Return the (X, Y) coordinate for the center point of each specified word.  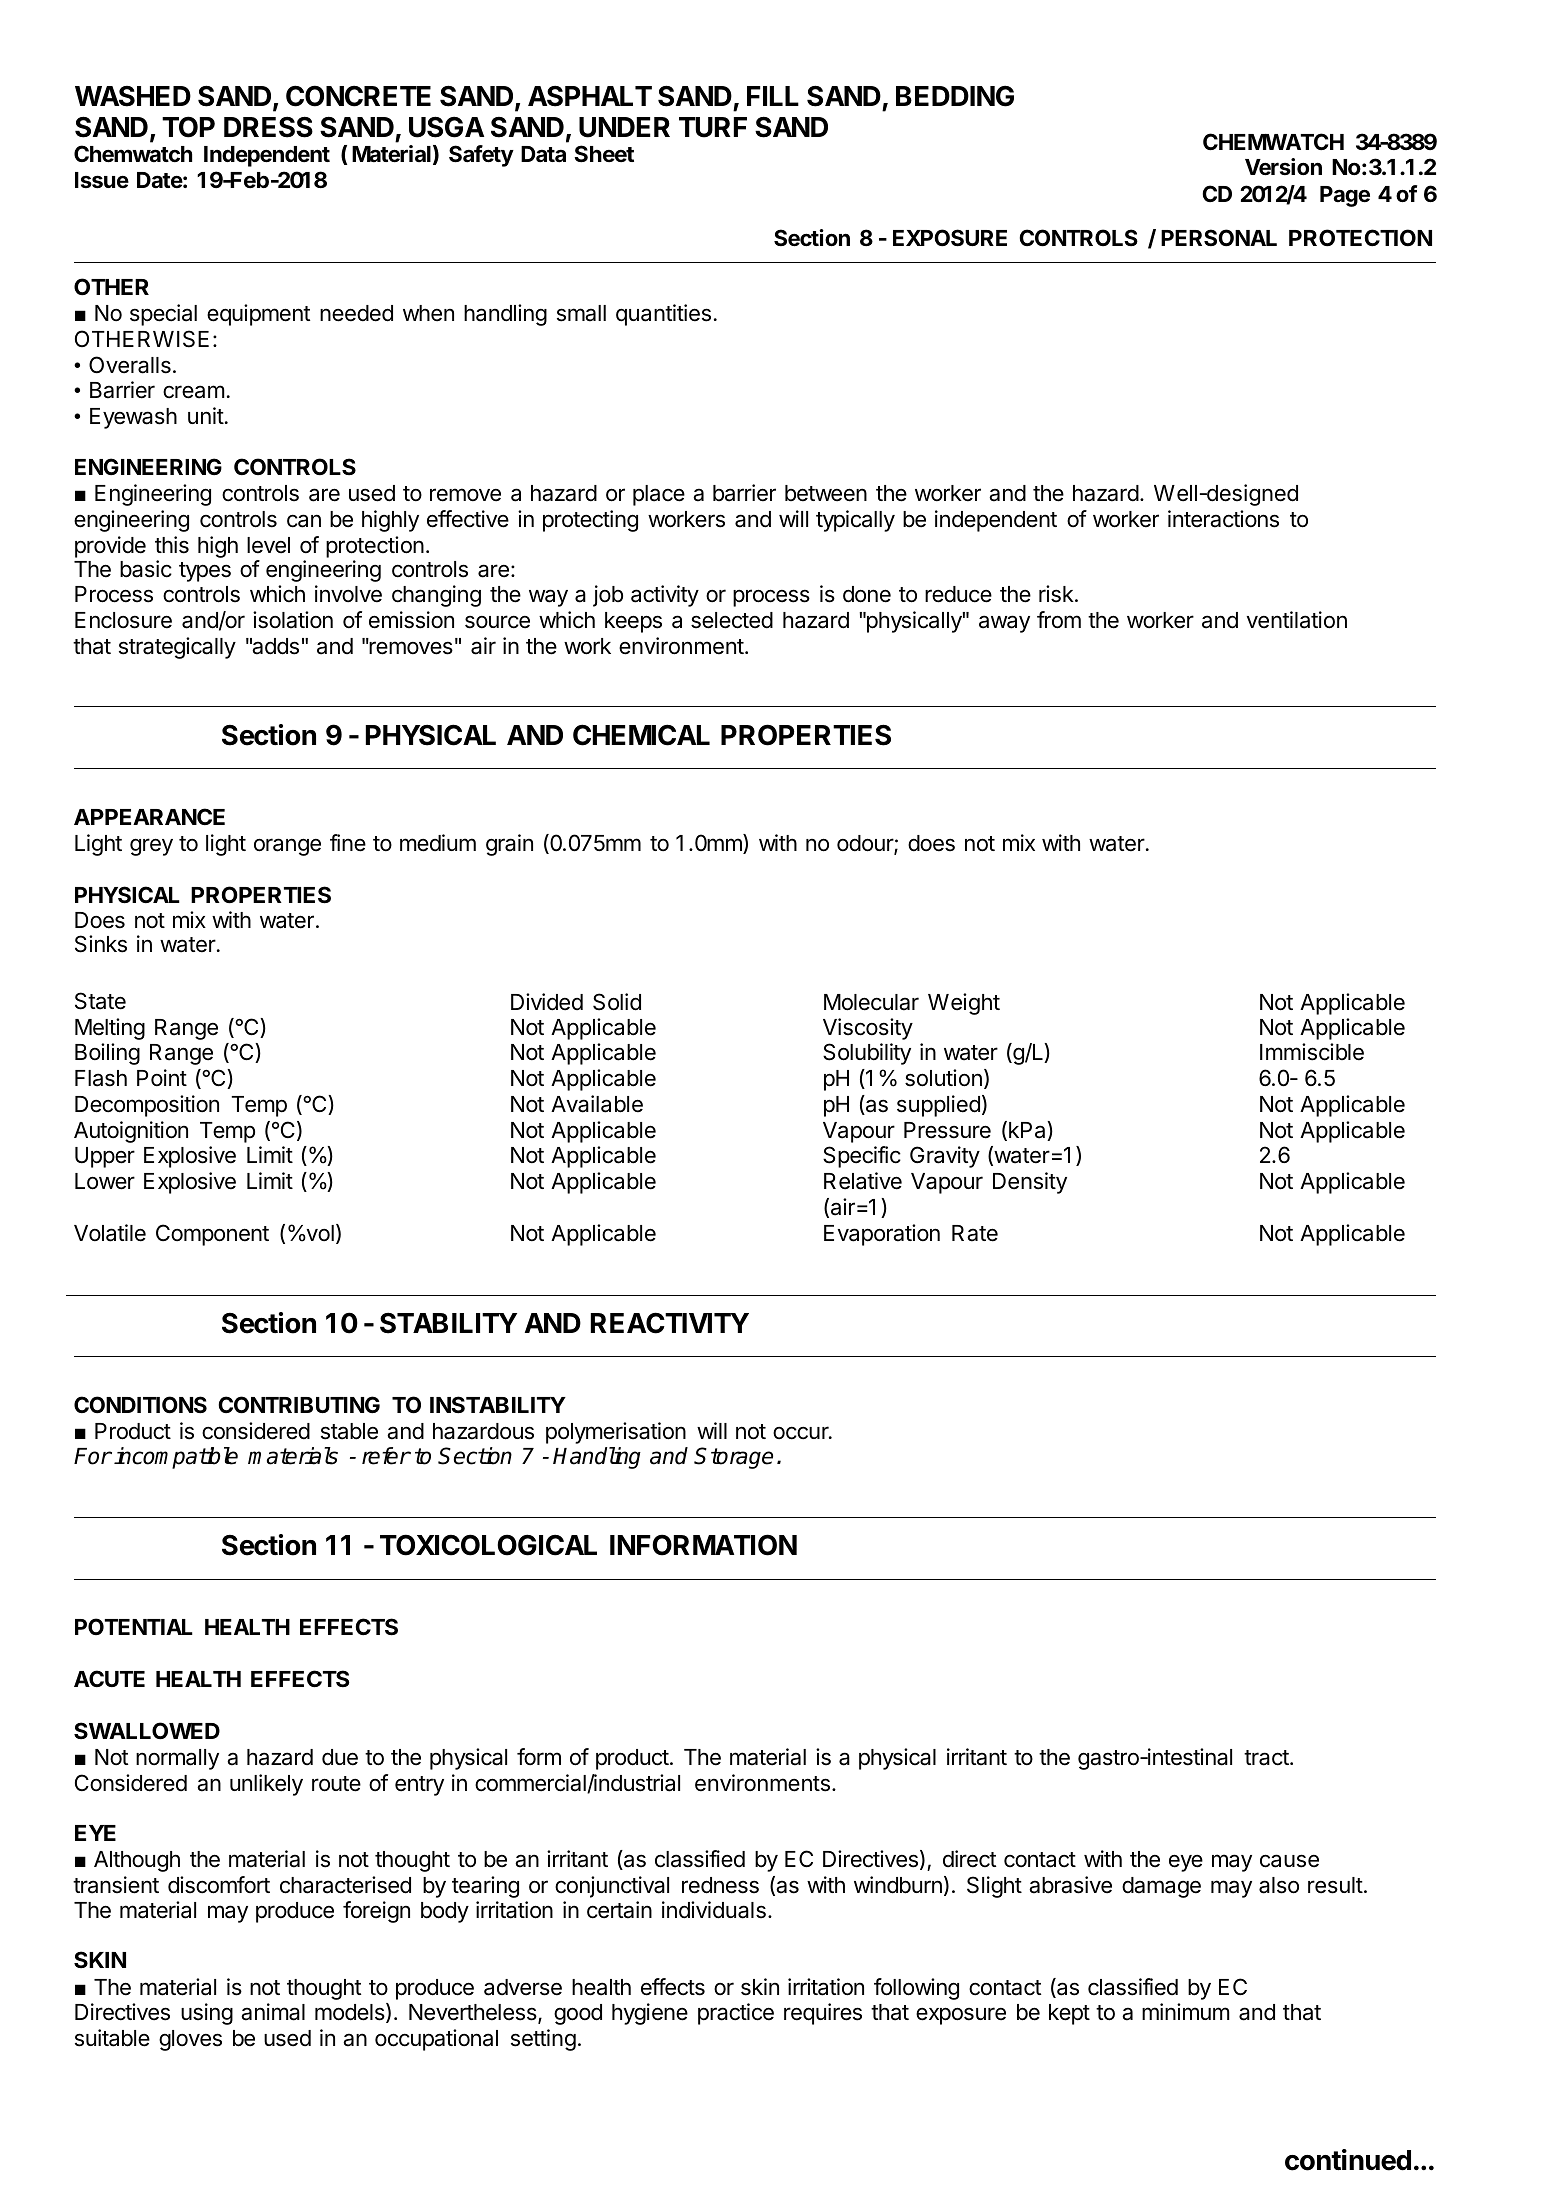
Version (1283, 167)
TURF (713, 127)
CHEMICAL (641, 735)
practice (736, 2014)
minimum (1186, 2011)
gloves (190, 2040)
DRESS (268, 127)
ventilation (1297, 620)
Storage (733, 1458)
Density (1030, 1183)
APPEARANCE (149, 816)
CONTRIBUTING (299, 1405)
